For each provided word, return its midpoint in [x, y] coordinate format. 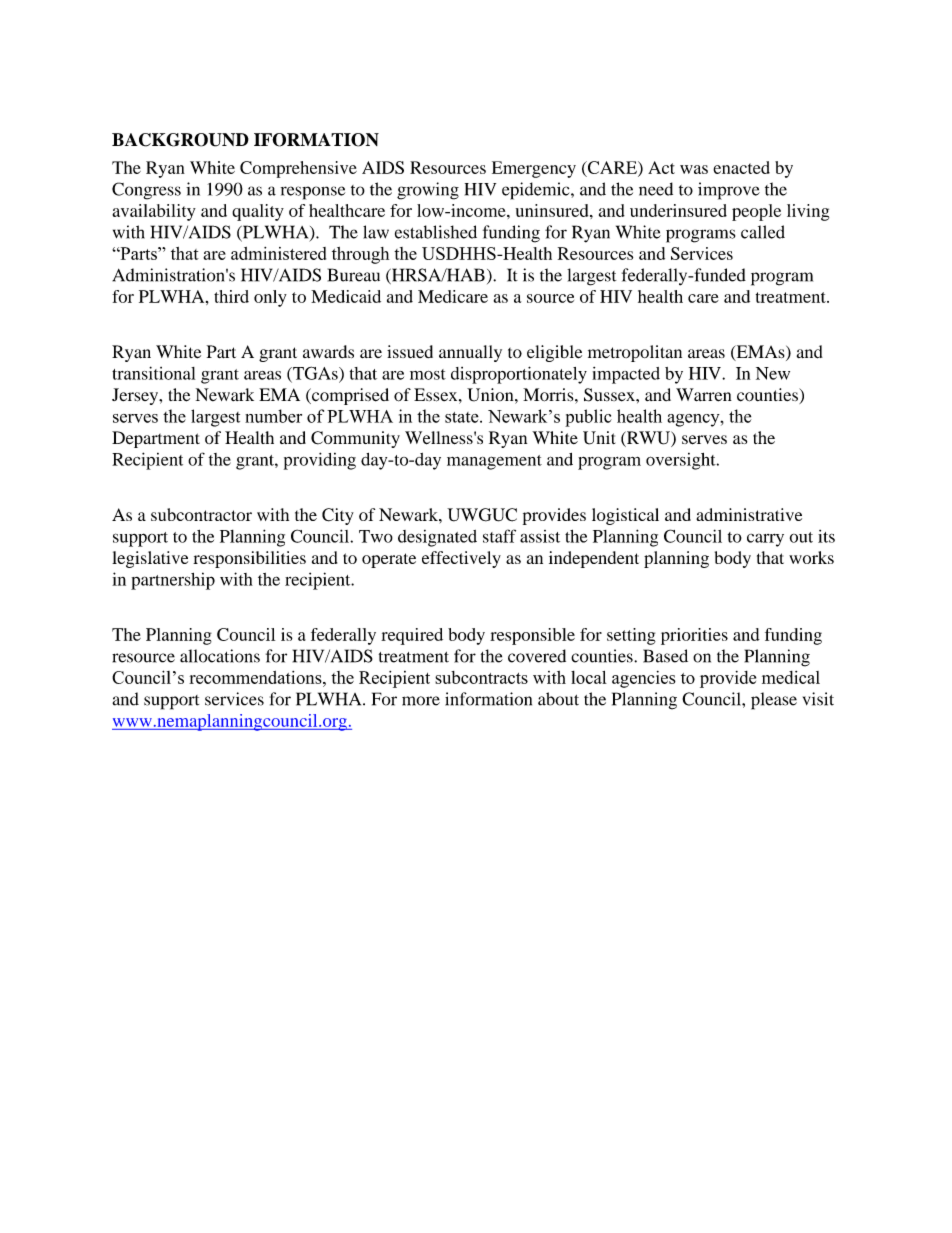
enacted [741, 167]
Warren [704, 395]
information [488, 699]
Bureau [354, 275]
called [763, 232]
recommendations [256, 677]
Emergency [534, 169]
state [463, 417]
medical [791, 677]
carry [765, 540]
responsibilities [249, 559]
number [273, 416]
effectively [461, 559]
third [231, 296]
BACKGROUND [180, 140]
